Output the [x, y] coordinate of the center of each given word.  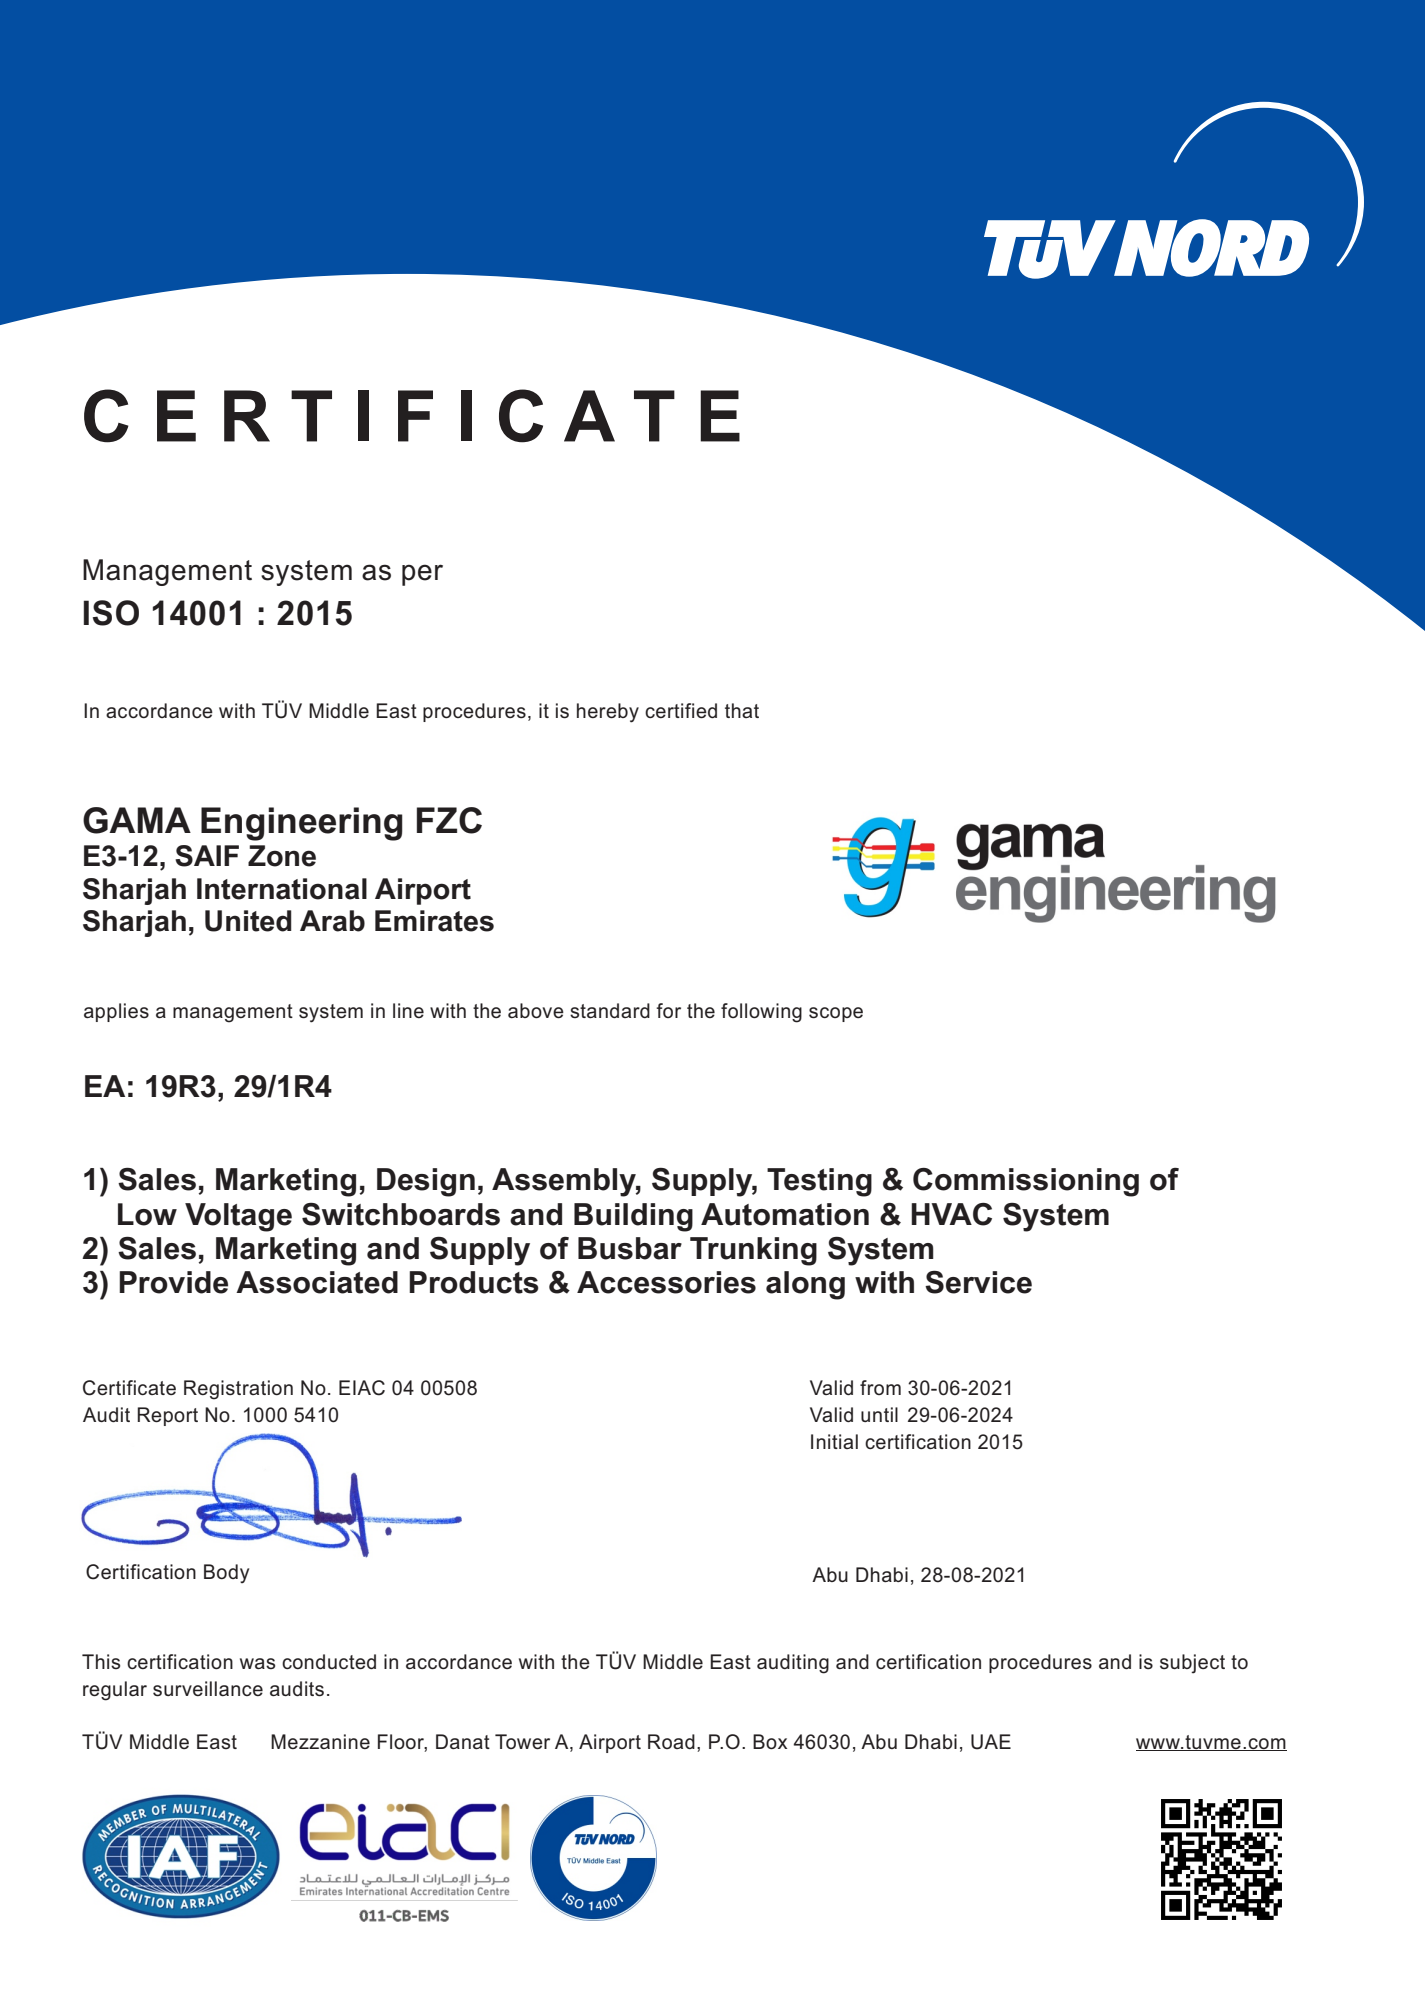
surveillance [208, 1689]
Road [671, 1741]
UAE [991, 1742]
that [742, 710]
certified [681, 710]
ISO [111, 613]
